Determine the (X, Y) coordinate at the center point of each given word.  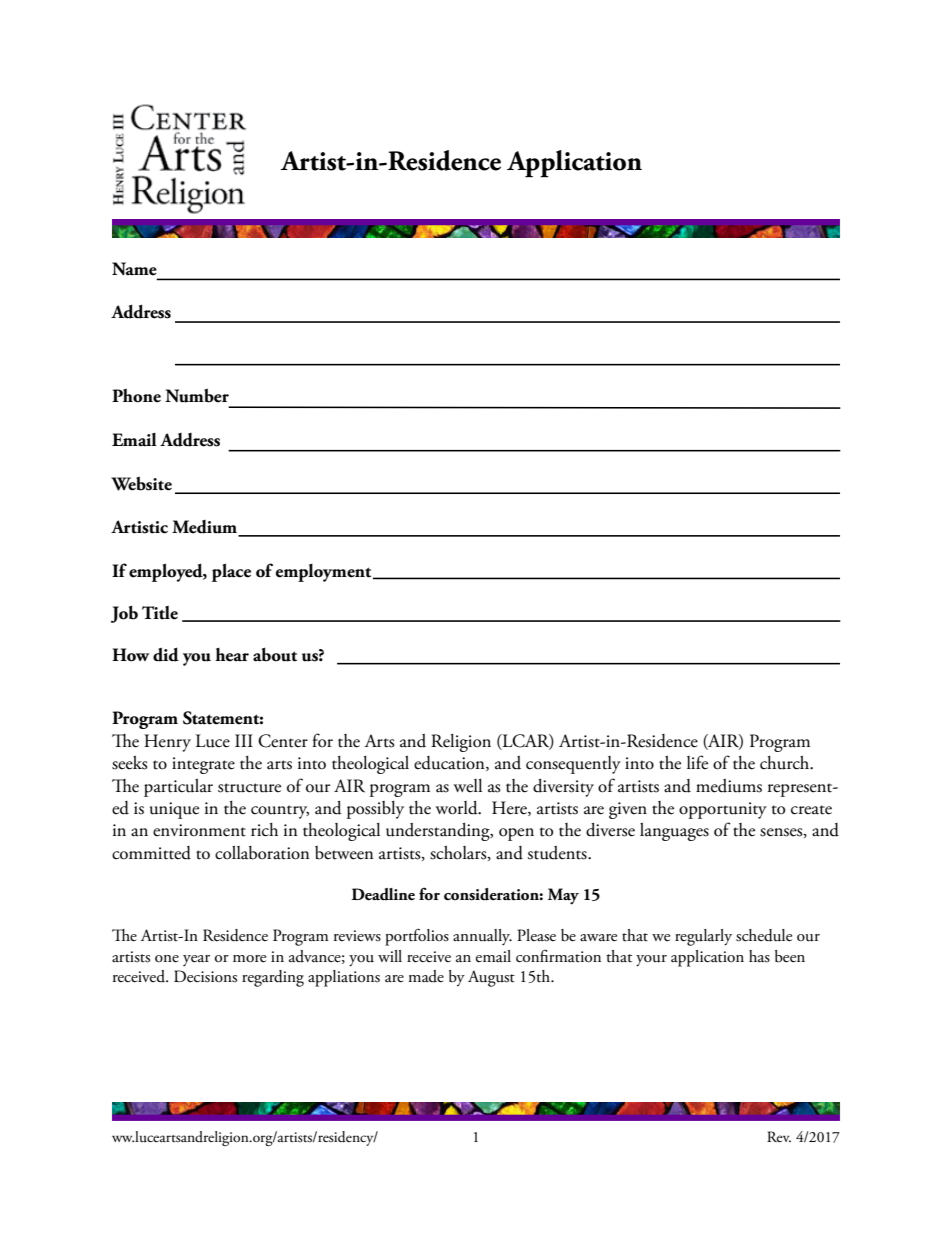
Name (134, 269)
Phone (136, 396)
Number (197, 395)
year (196, 960)
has (759, 956)
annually (482, 937)
